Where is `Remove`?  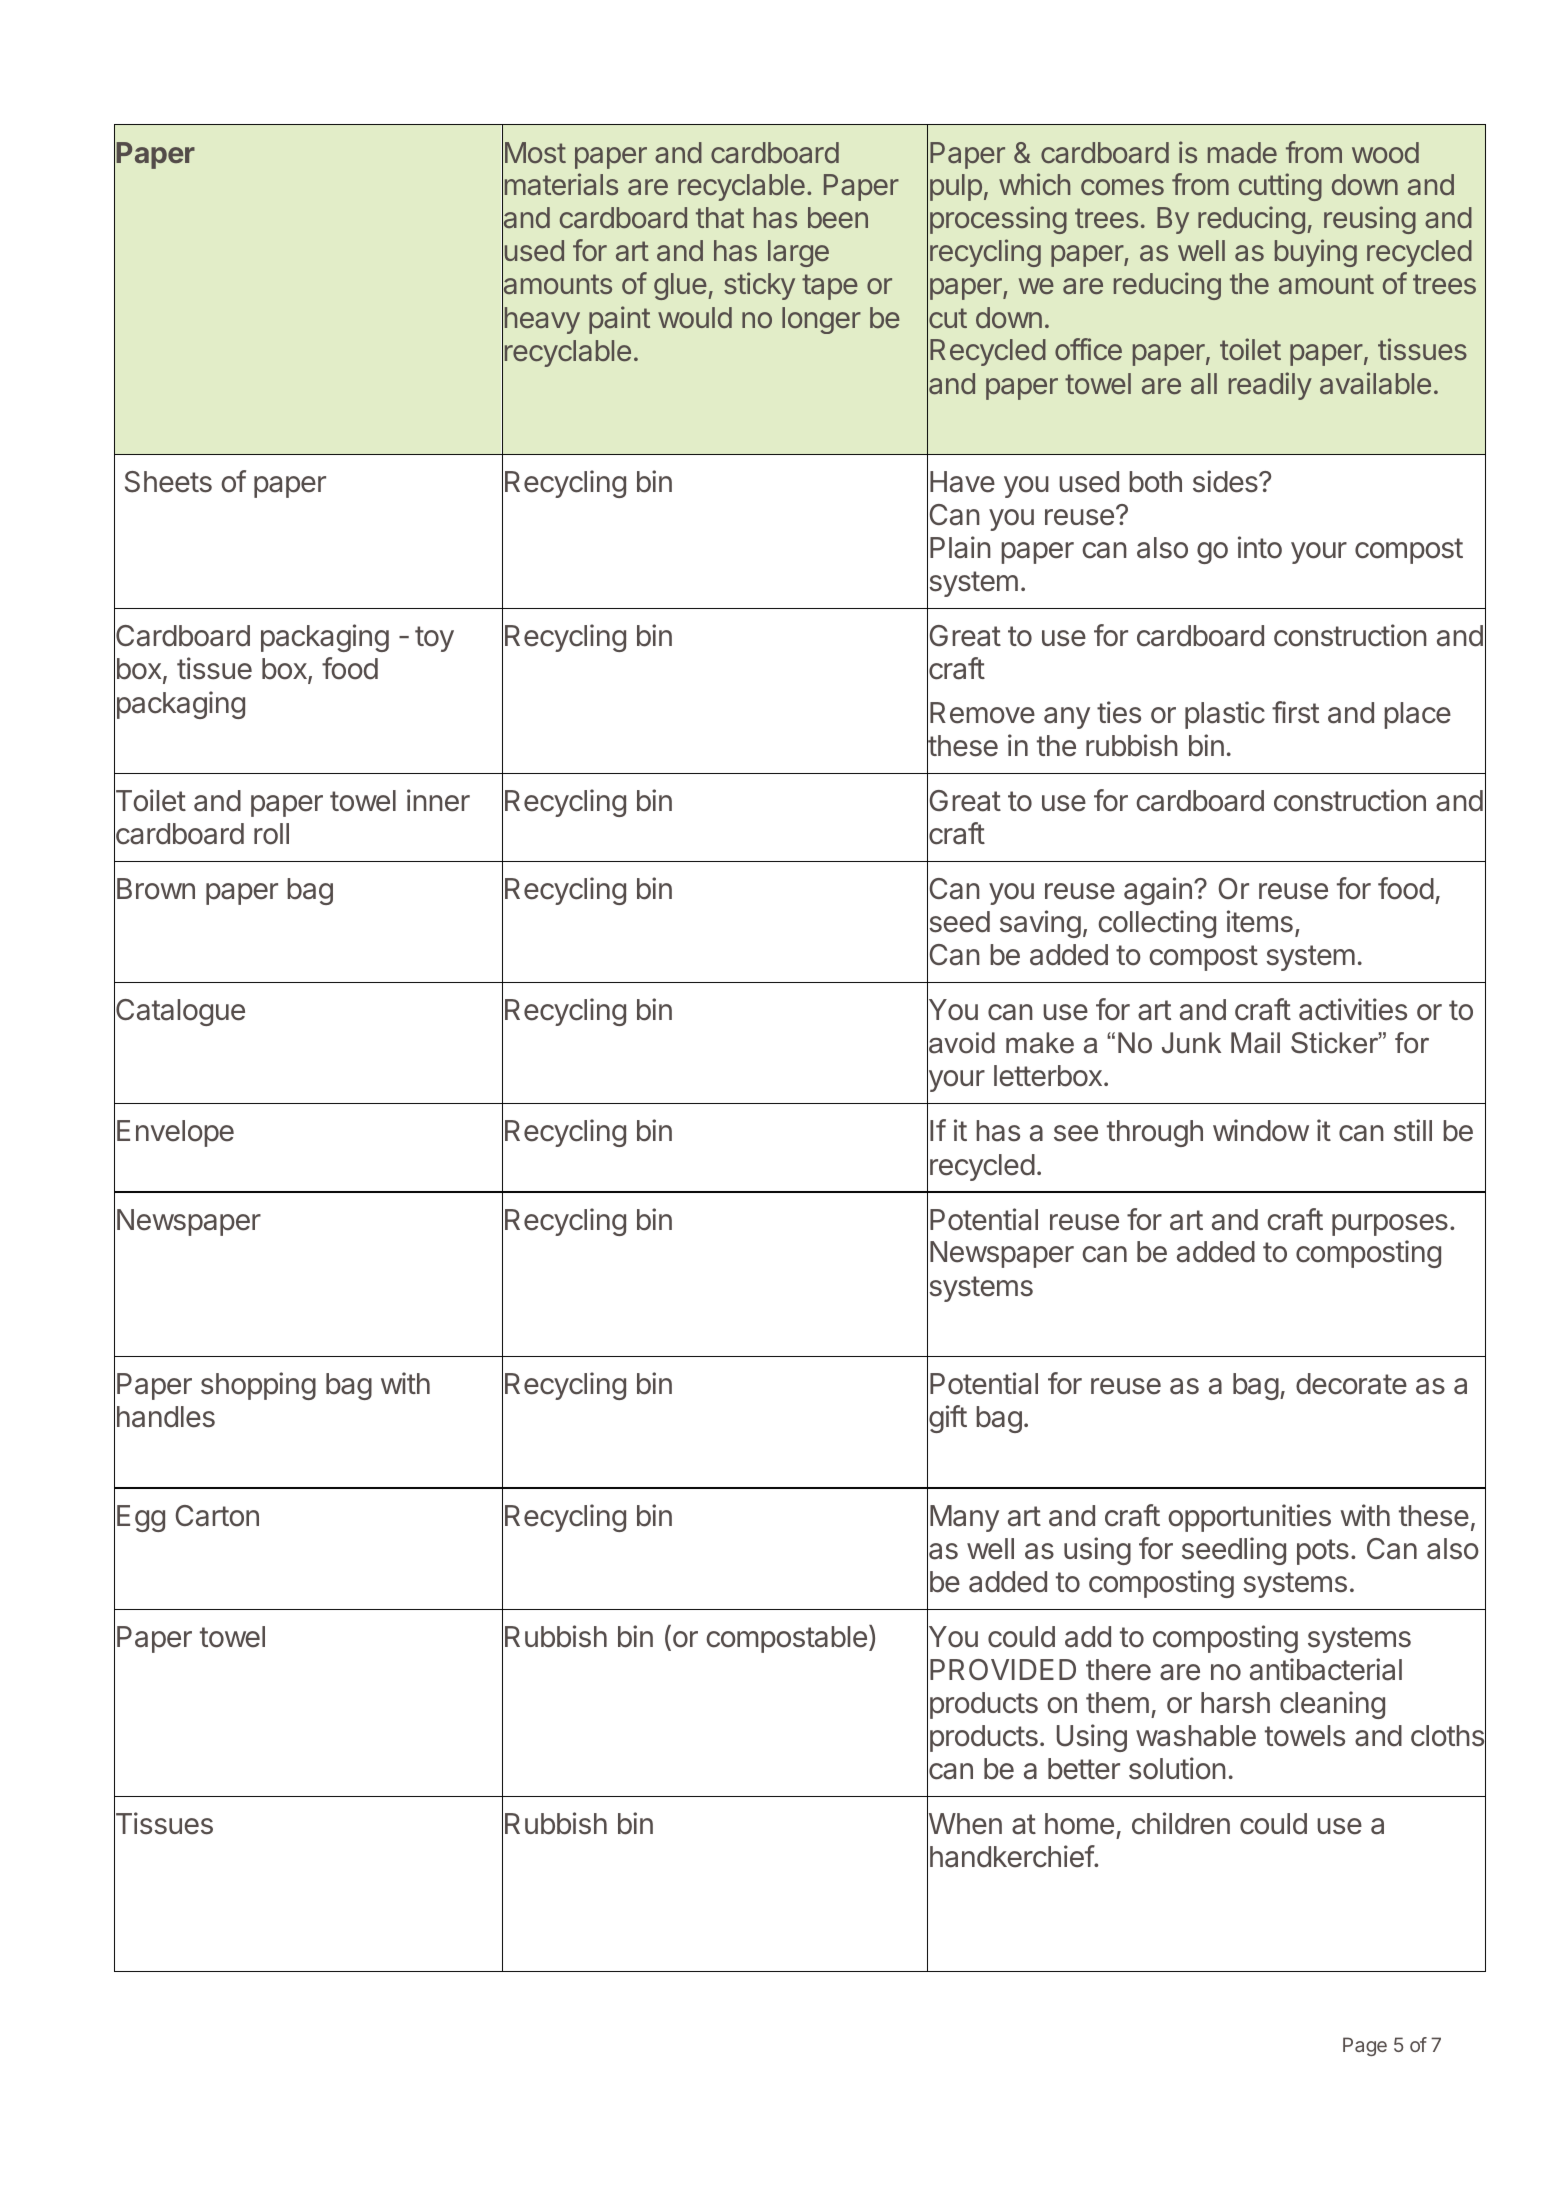
Remove is located at coordinates (982, 713).
